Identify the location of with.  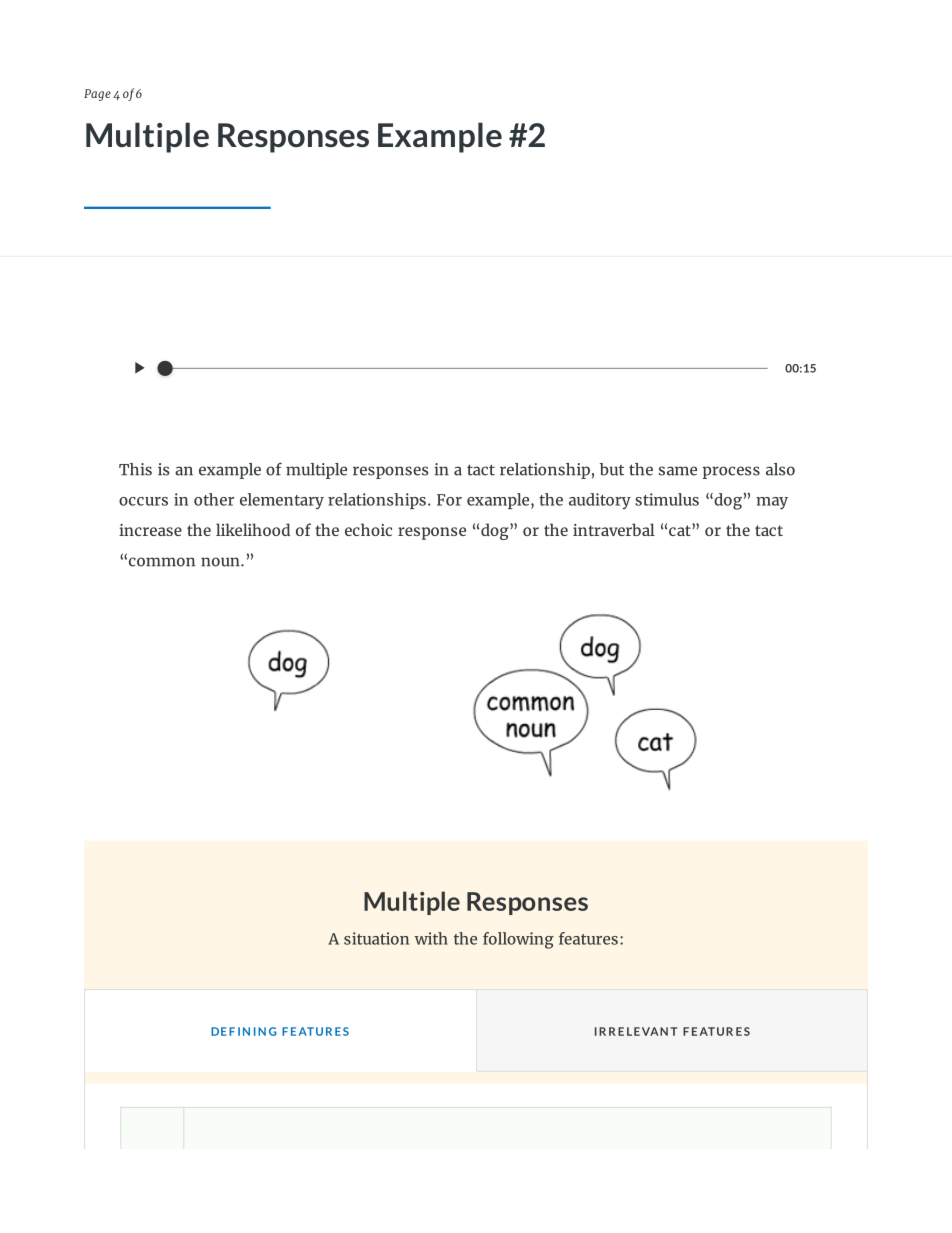
(431, 938).
